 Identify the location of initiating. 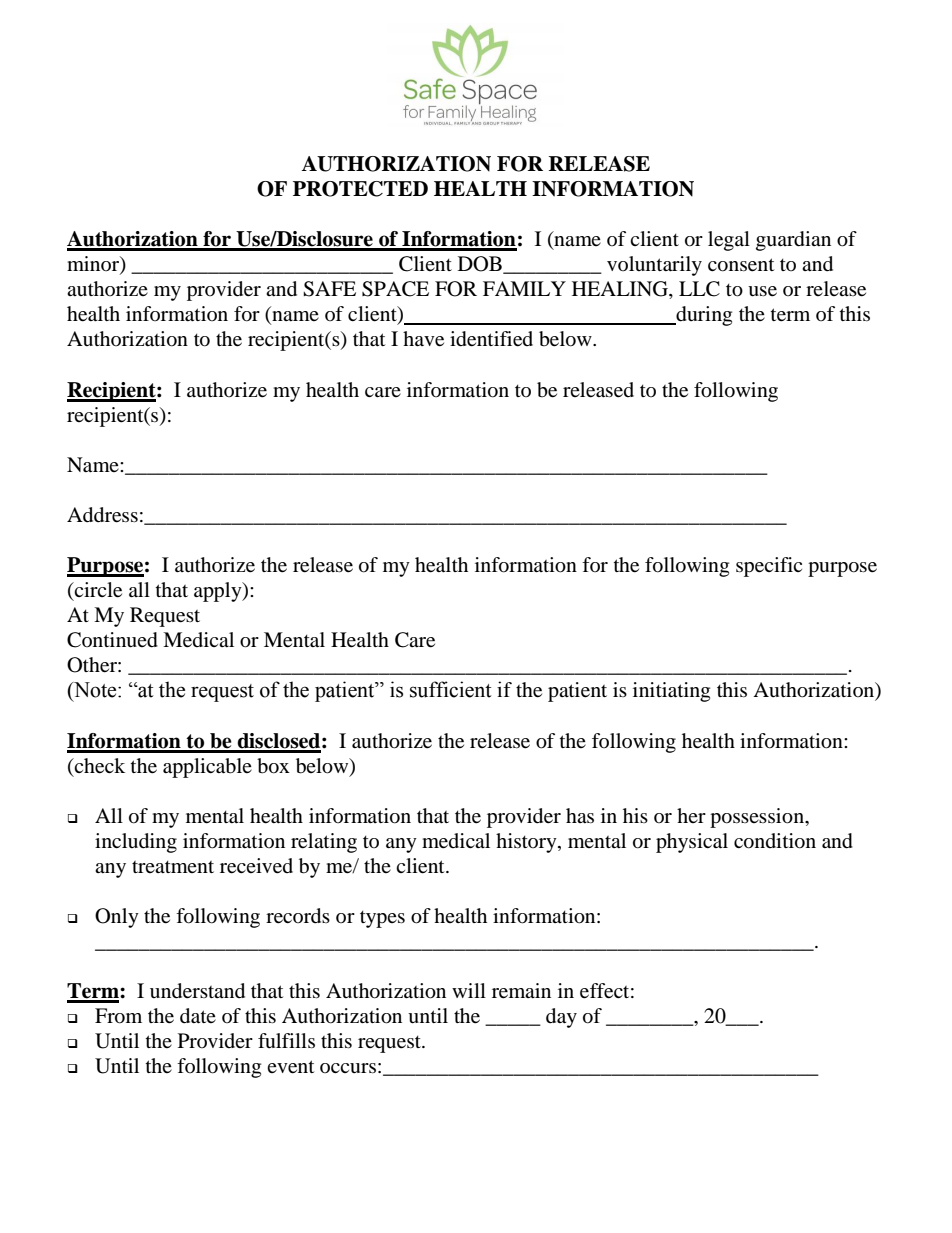
(671, 692).
